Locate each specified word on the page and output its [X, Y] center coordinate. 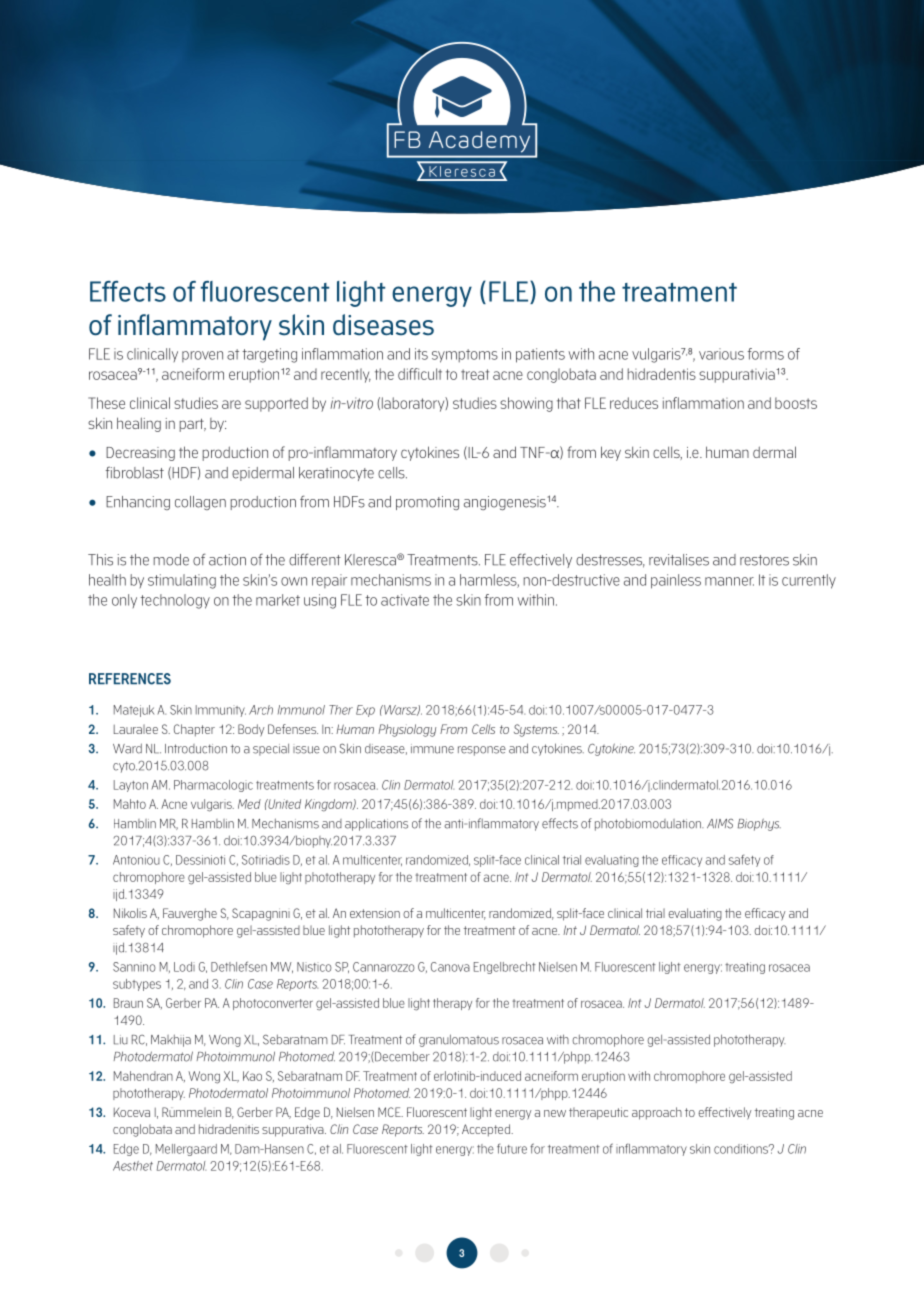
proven [202, 356]
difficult [420, 374]
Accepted [487, 1130]
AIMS [720, 824]
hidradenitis [229, 1129]
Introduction [196, 749]
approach [657, 1113]
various [721, 354]
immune [432, 749]
